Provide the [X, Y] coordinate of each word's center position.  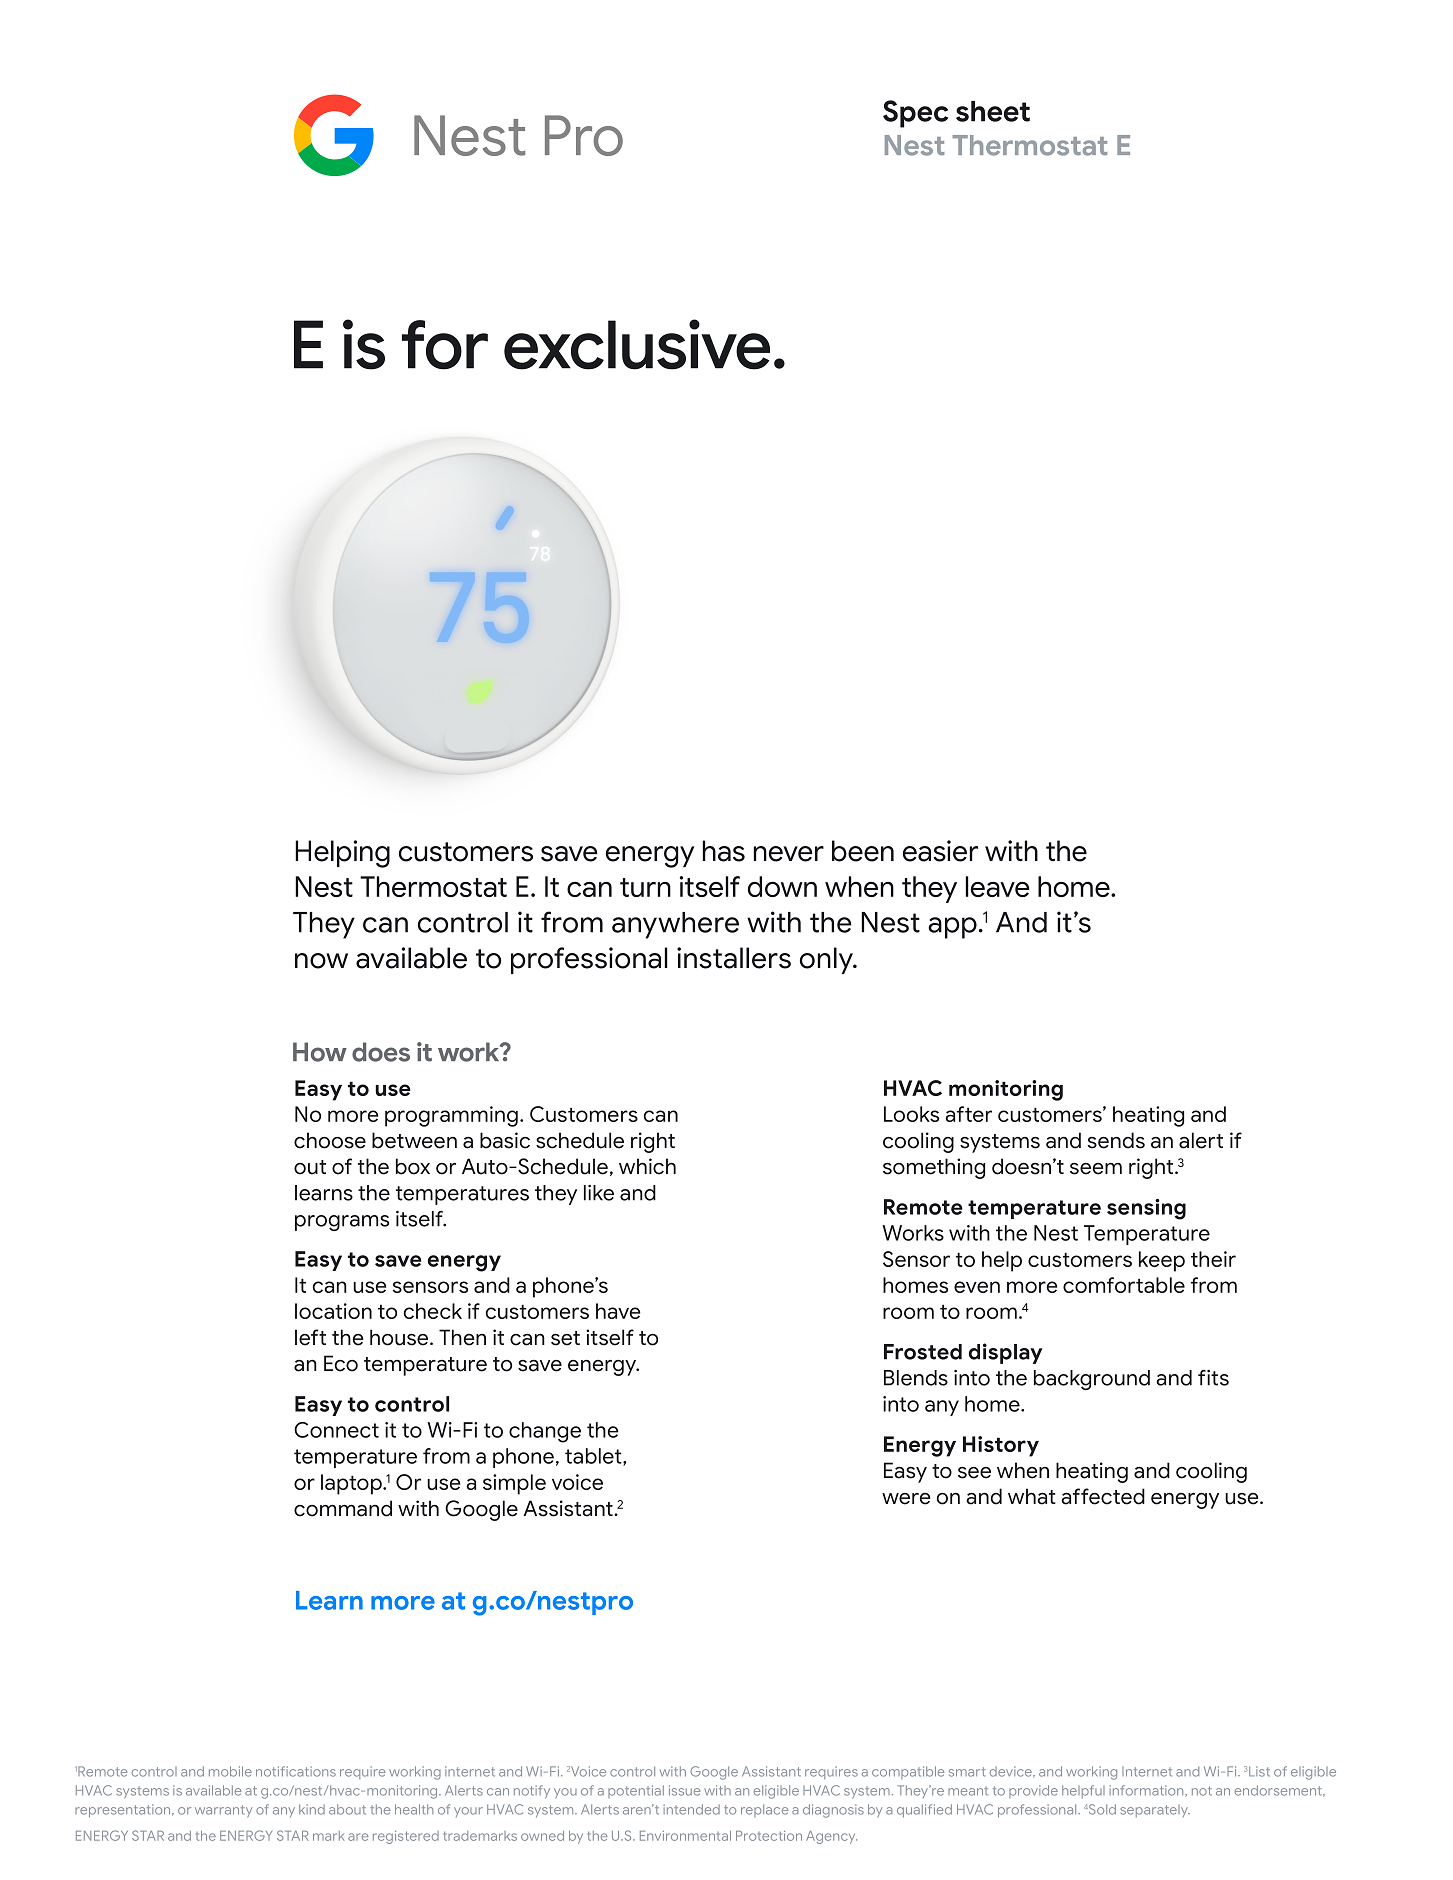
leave [997, 886]
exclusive [637, 344]
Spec [915, 114]
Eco [341, 1363]
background [1092, 1380]
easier [940, 851]
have [618, 1311]
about [347, 1809]
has [724, 851]
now [321, 961]
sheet [993, 111]
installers [734, 958]
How [320, 1052]
